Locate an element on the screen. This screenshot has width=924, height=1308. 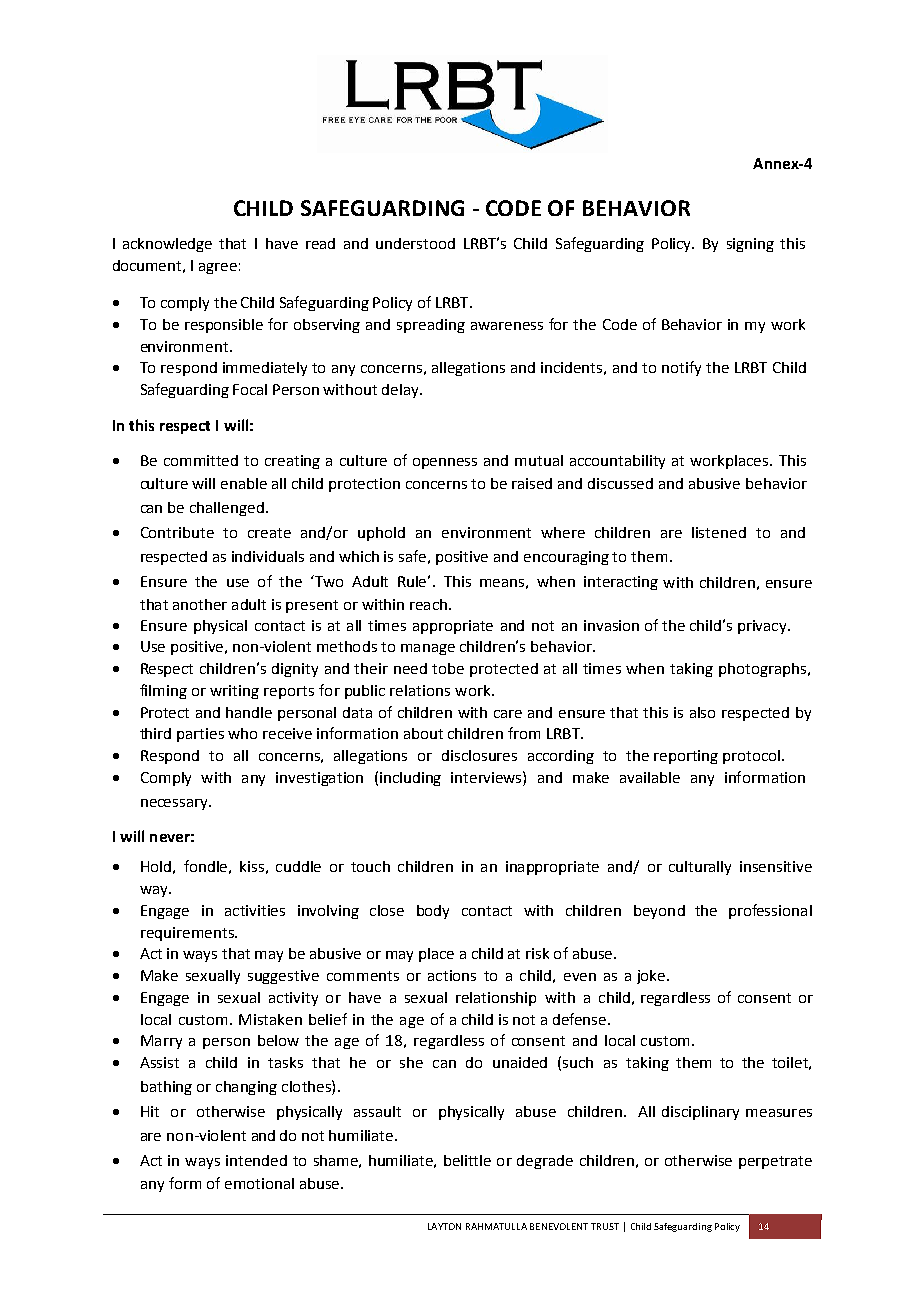
emotional is located at coordinates (259, 1183).
